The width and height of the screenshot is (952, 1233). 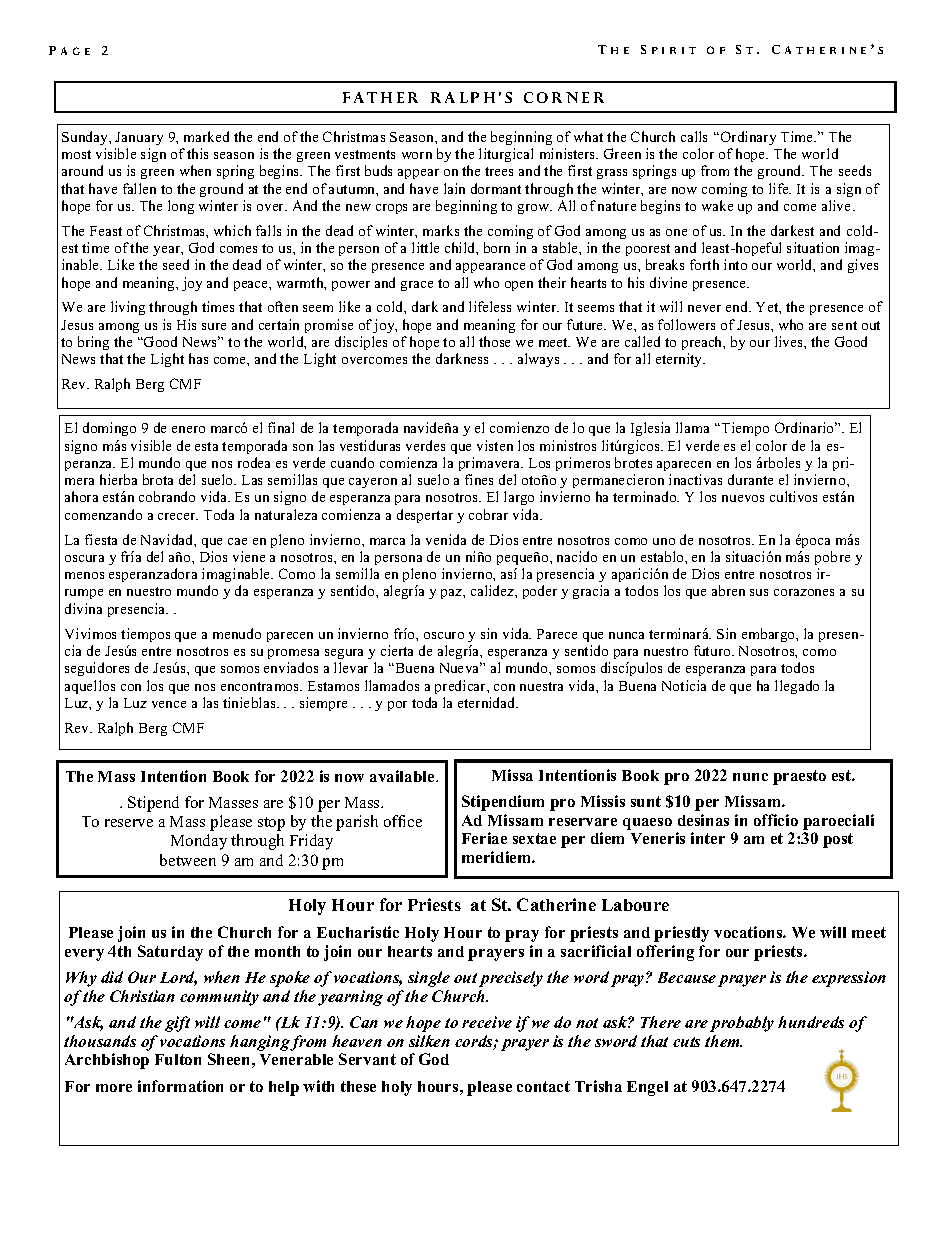 What do you see at coordinates (838, 840) in the screenshot?
I see `post` at bounding box center [838, 840].
